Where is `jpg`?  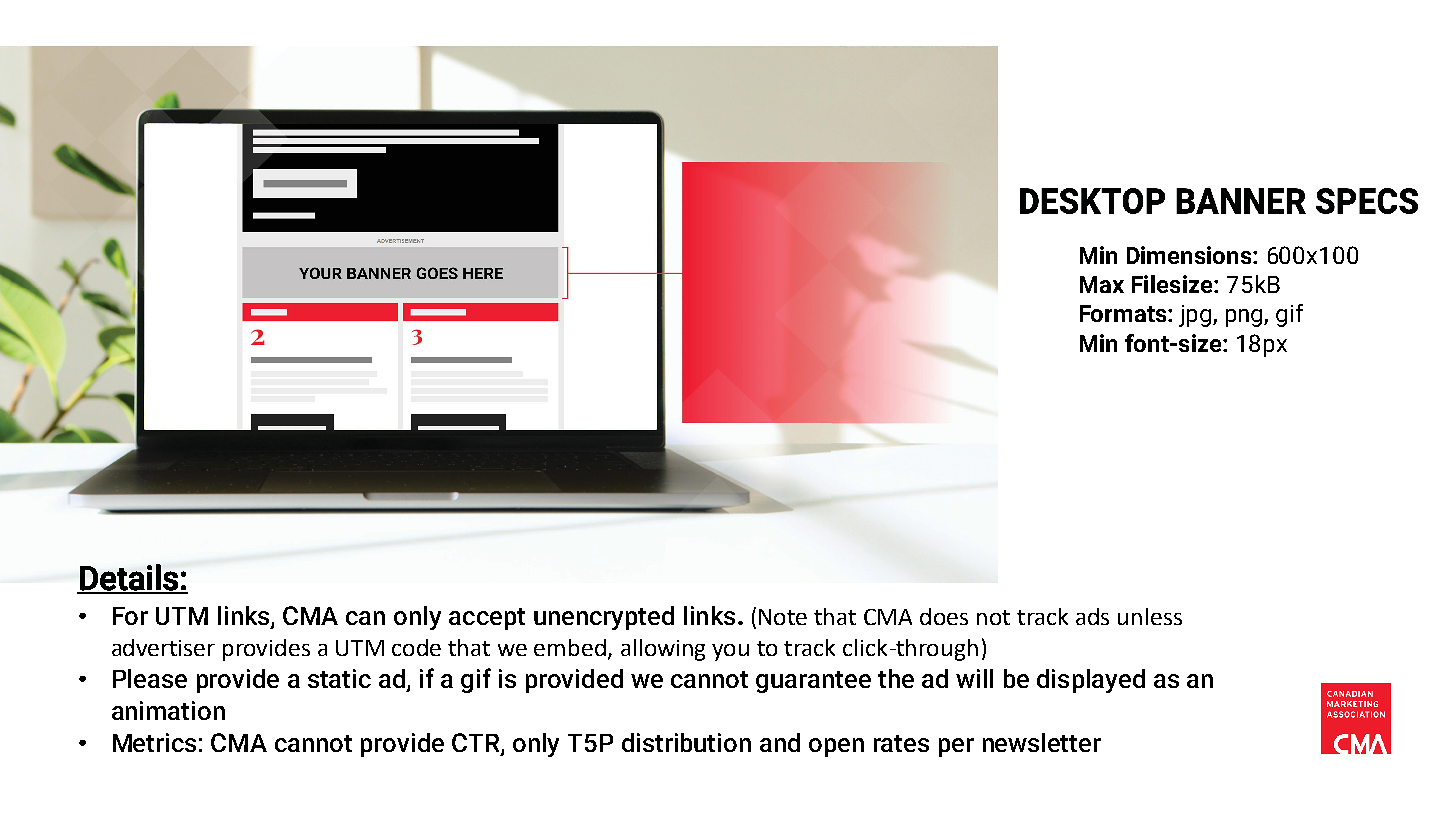
jpg is located at coordinates (1196, 316).
